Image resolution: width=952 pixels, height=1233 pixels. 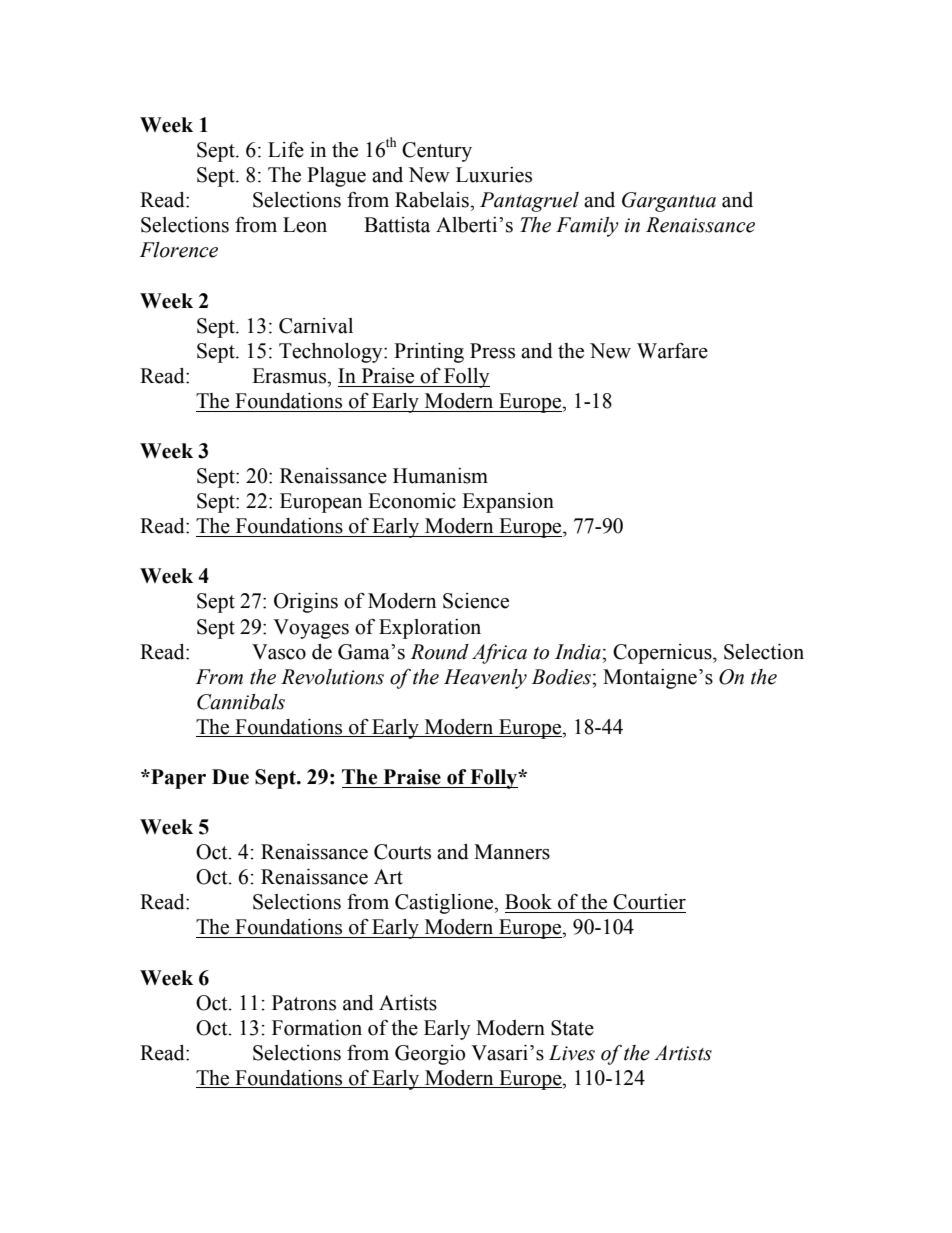 I want to click on Family, so click(x=587, y=227).
